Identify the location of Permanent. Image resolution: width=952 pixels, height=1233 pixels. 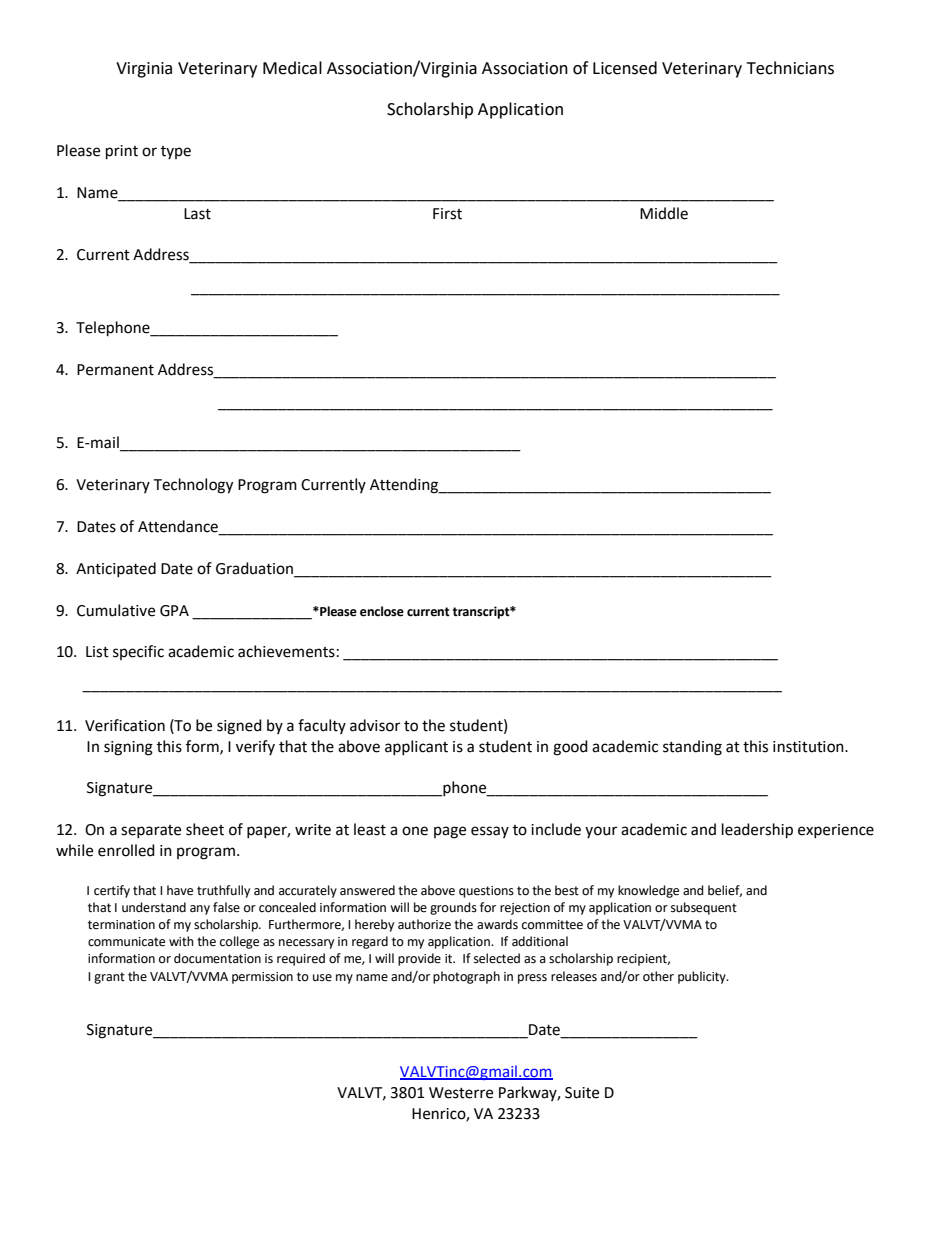
(115, 370).
